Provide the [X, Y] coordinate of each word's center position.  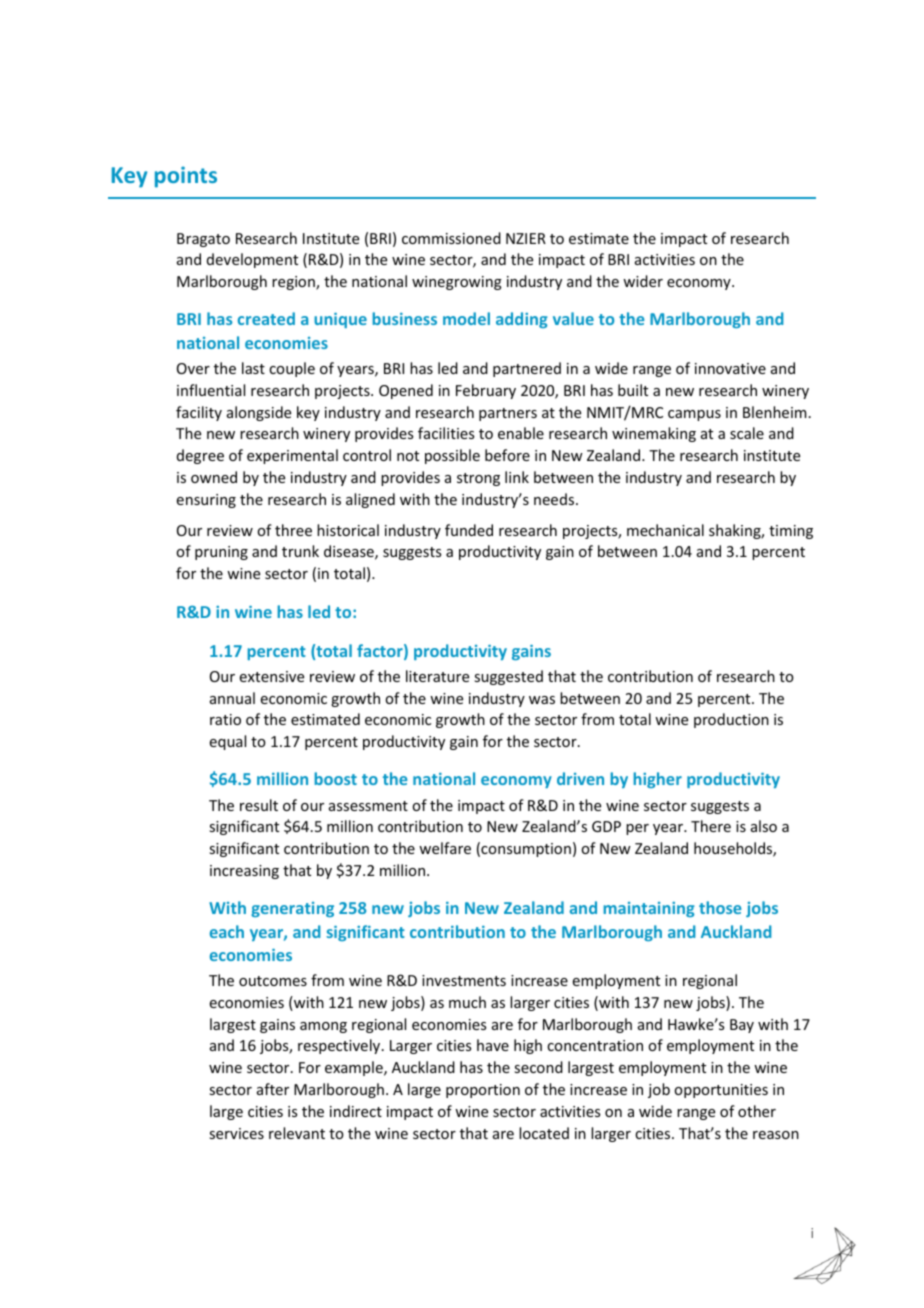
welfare [445, 848]
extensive [272, 676]
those [720, 907]
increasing [244, 872]
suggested [508, 677]
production [731, 720]
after [273, 1089]
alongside [259, 413]
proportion [483, 1091]
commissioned [451, 238]
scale [747, 433]
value [573, 318]
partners [508, 414]
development [252, 260]
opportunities [721, 1091]
